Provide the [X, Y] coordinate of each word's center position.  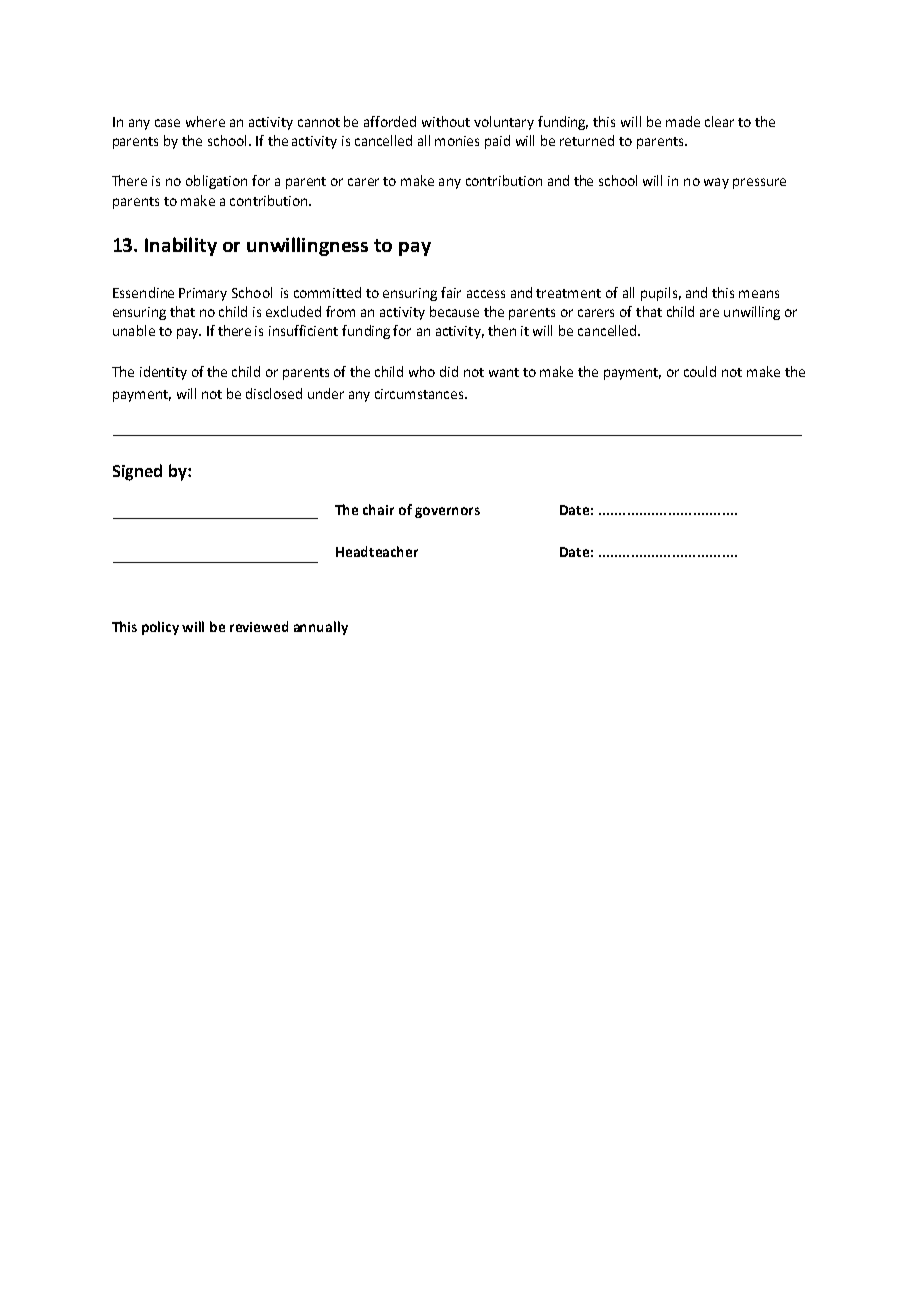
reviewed [259, 626]
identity [163, 373]
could [700, 371]
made [683, 121]
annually [321, 628]
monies [457, 141]
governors [447, 512]
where [205, 121]
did [449, 371]
